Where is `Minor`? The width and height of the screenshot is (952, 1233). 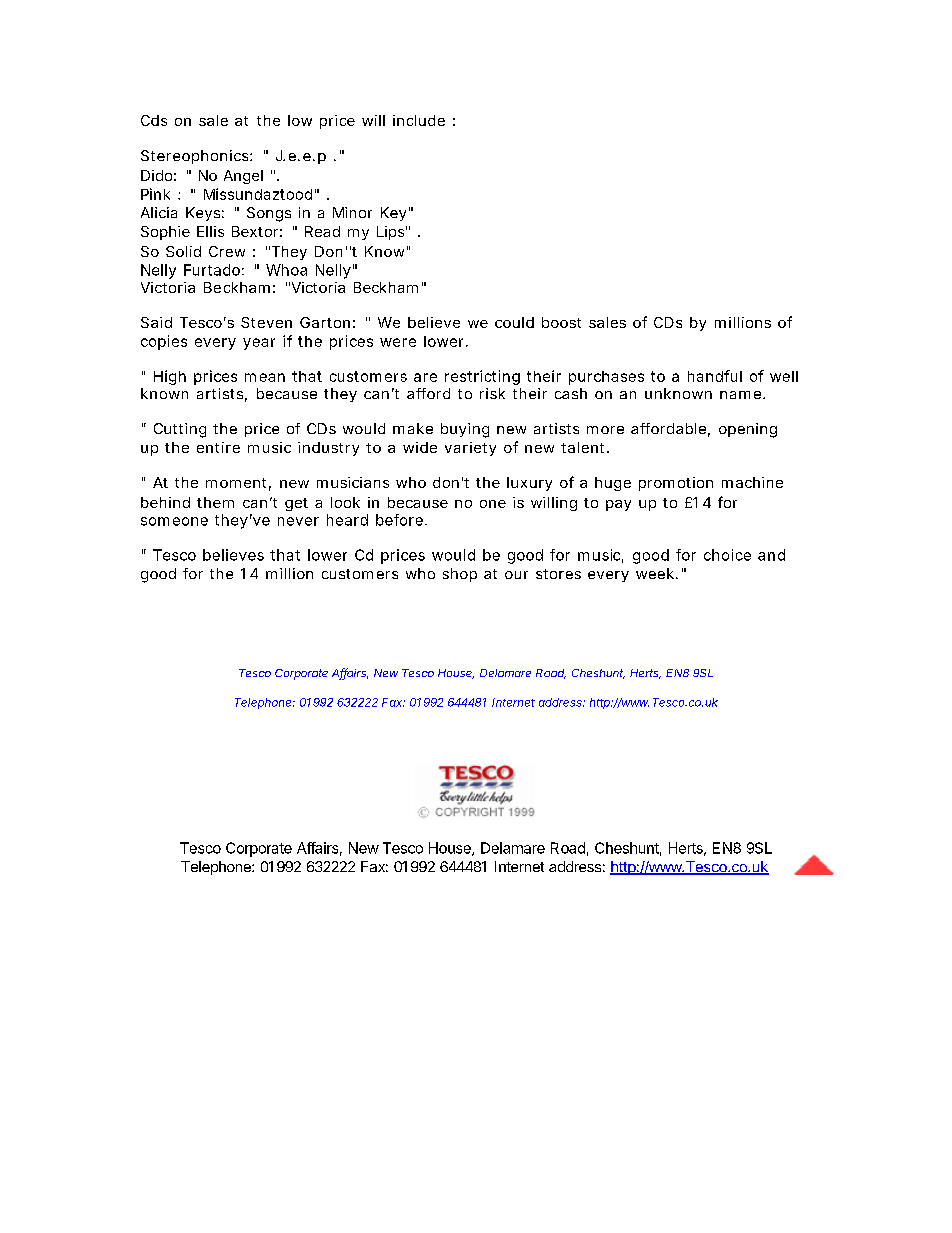
Minor is located at coordinates (352, 212).
